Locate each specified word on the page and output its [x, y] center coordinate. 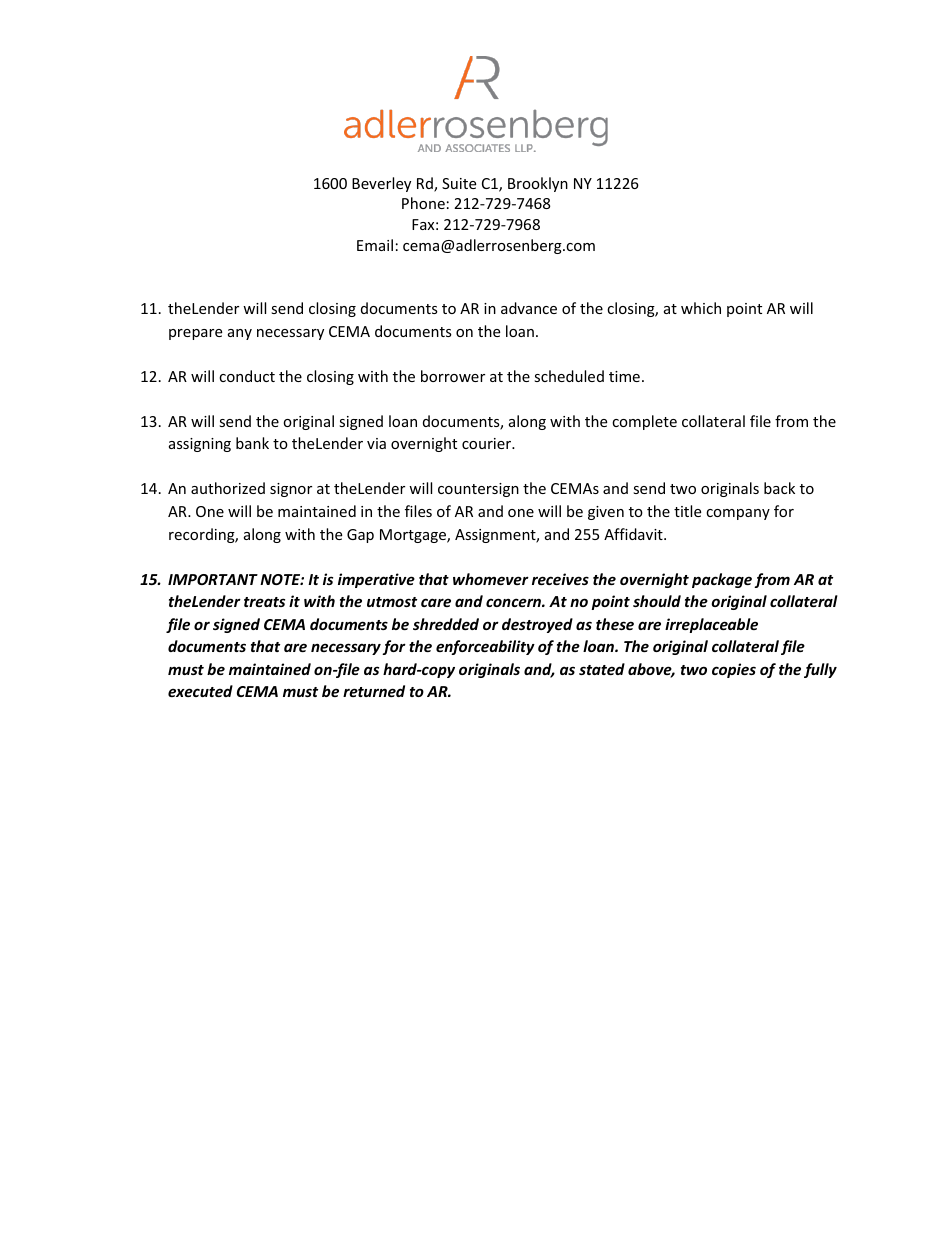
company [738, 514]
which [701, 308]
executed [200, 691]
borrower [453, 376]
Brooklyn [538, 184]
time [624, 376]
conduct [247, 376]
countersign [478, 490]
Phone [423, 203]
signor [291, 490]
